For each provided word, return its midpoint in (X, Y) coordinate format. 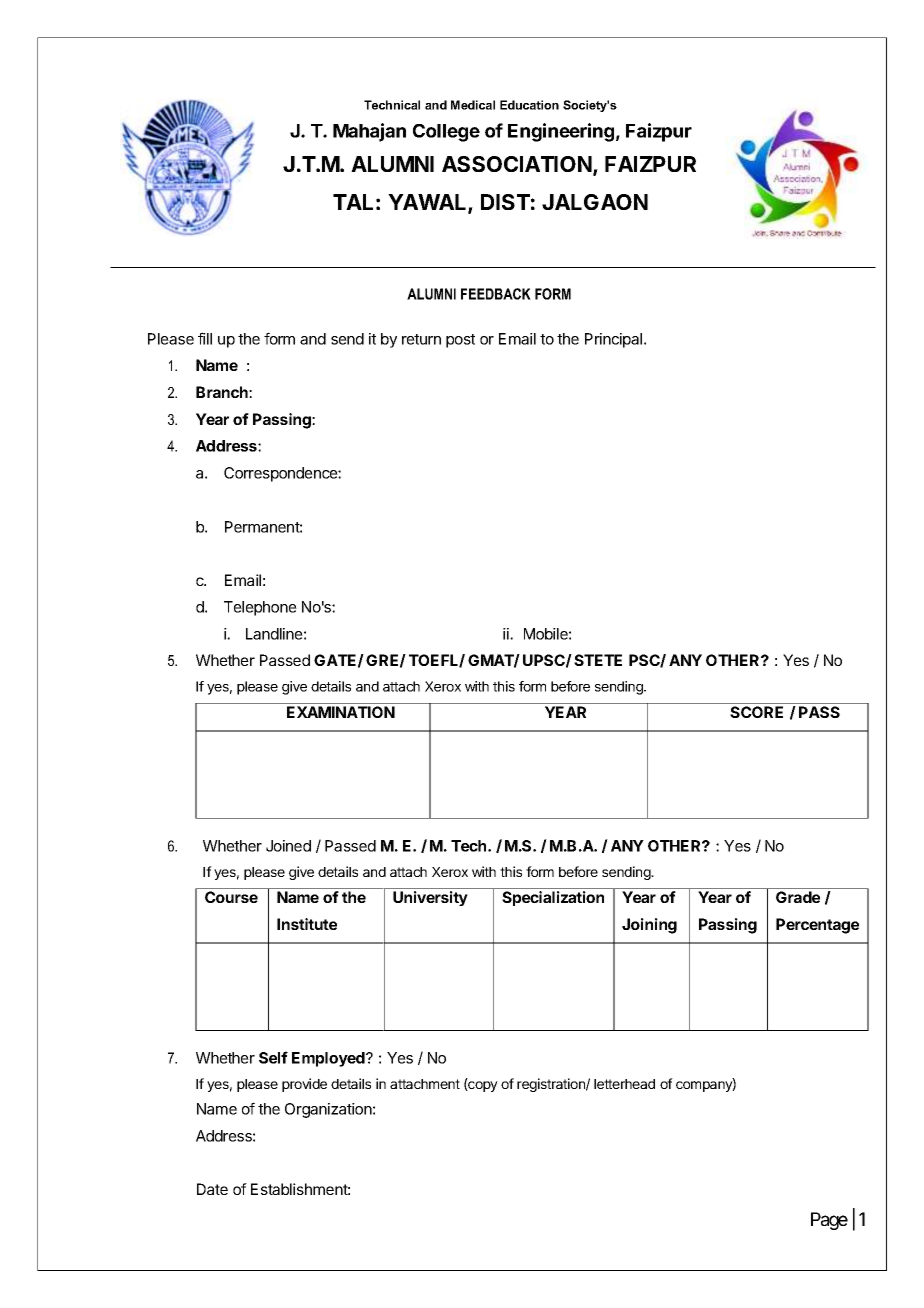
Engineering (561, 132)
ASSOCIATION (517, 164)
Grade (798, 897)
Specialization (553, 898)
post (460, 341)
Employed (329, 1059)
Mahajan (369, 132)
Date (212, 1189)
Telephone (260, 608)
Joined (288, 846)
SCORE (756, 712)
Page (829, 1221)
